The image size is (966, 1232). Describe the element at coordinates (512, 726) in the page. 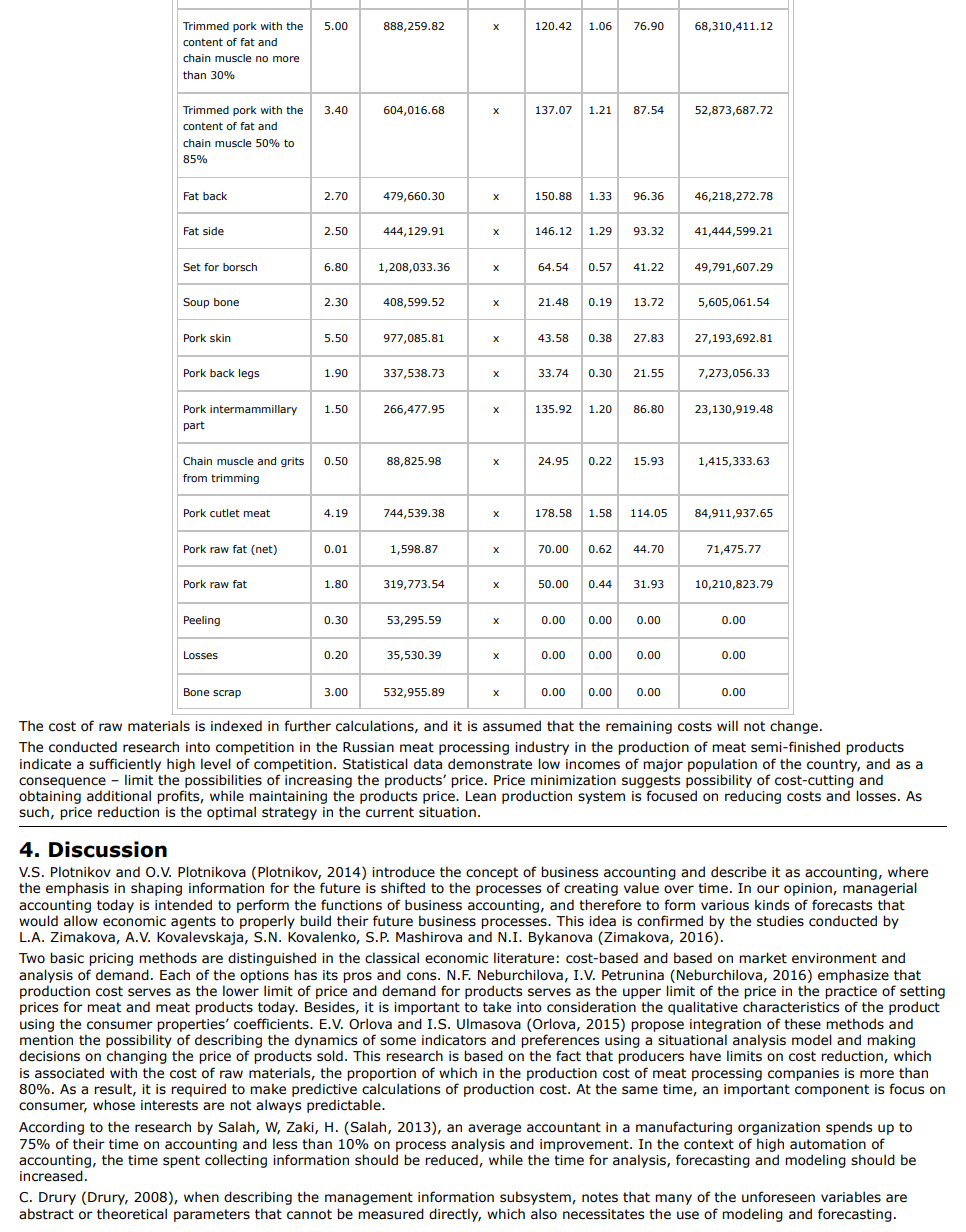

I see `assumed` at that location.
